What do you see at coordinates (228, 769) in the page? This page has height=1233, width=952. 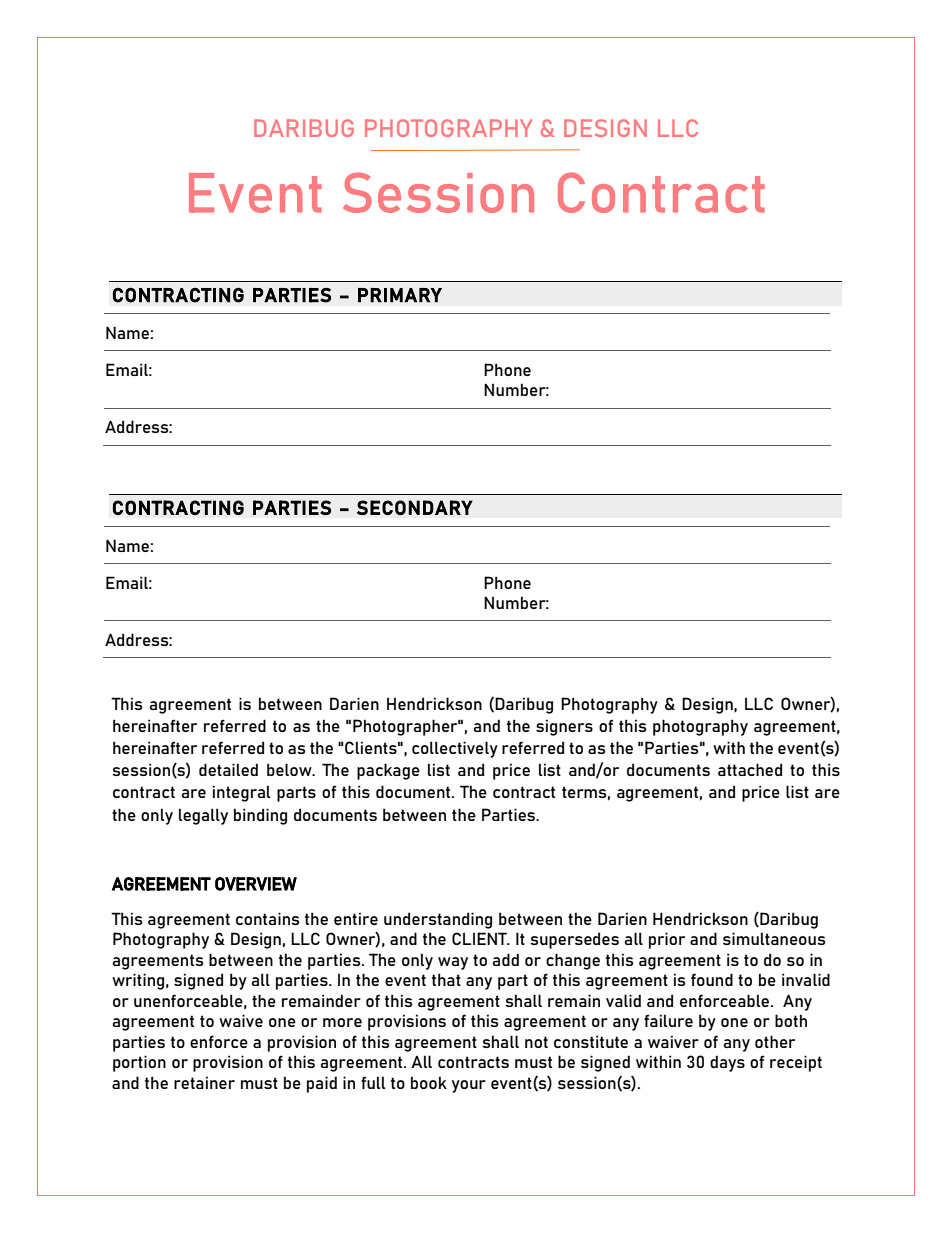 I see `detailed` at bounding box center [228, 769].
